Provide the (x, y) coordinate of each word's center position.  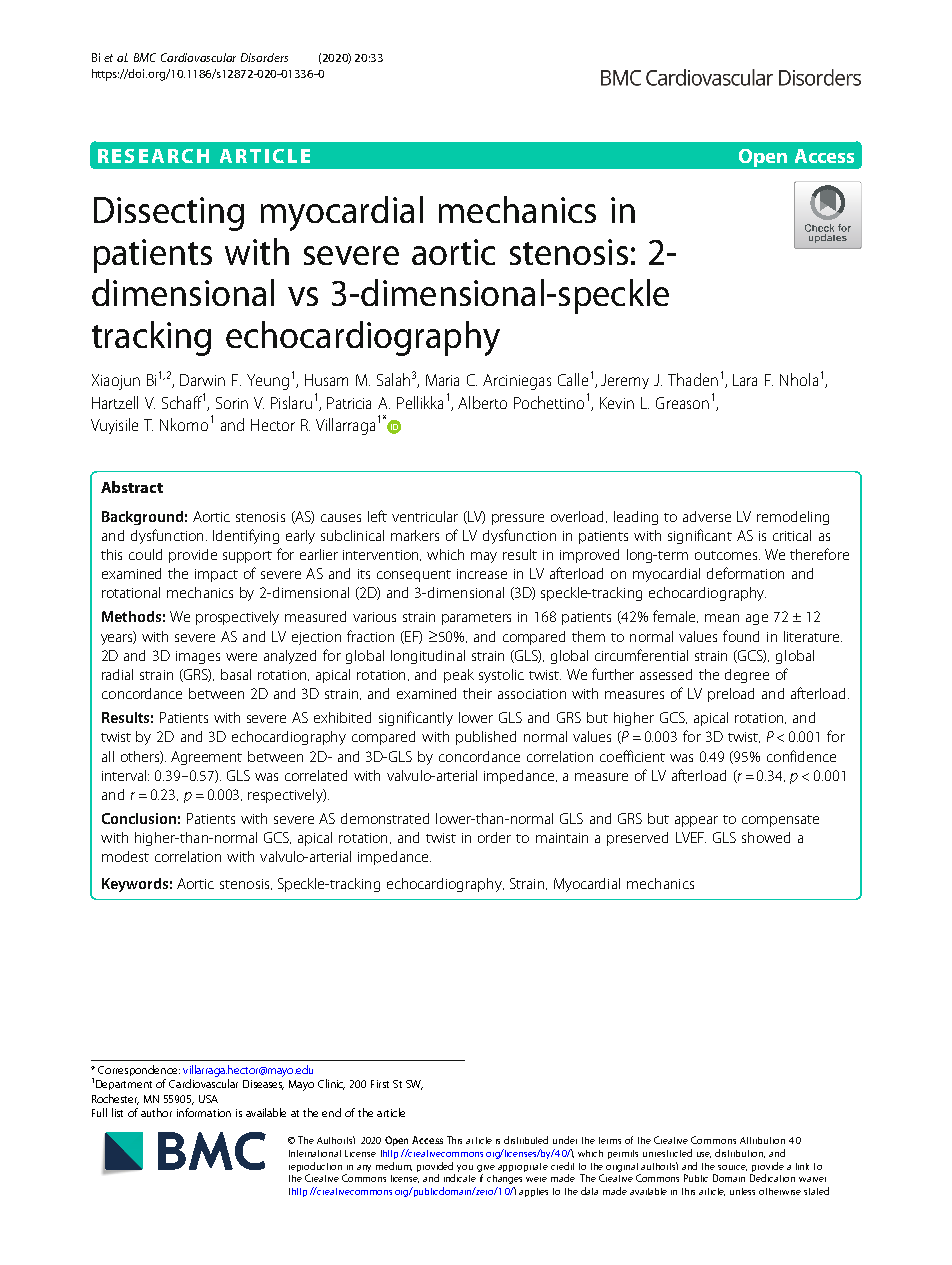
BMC (145, 57)
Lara (745, 380)
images (198, 657)
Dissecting (169, 214)
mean (722, 618)
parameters (476, 619)
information (204, 1112)
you (465, 1168)
